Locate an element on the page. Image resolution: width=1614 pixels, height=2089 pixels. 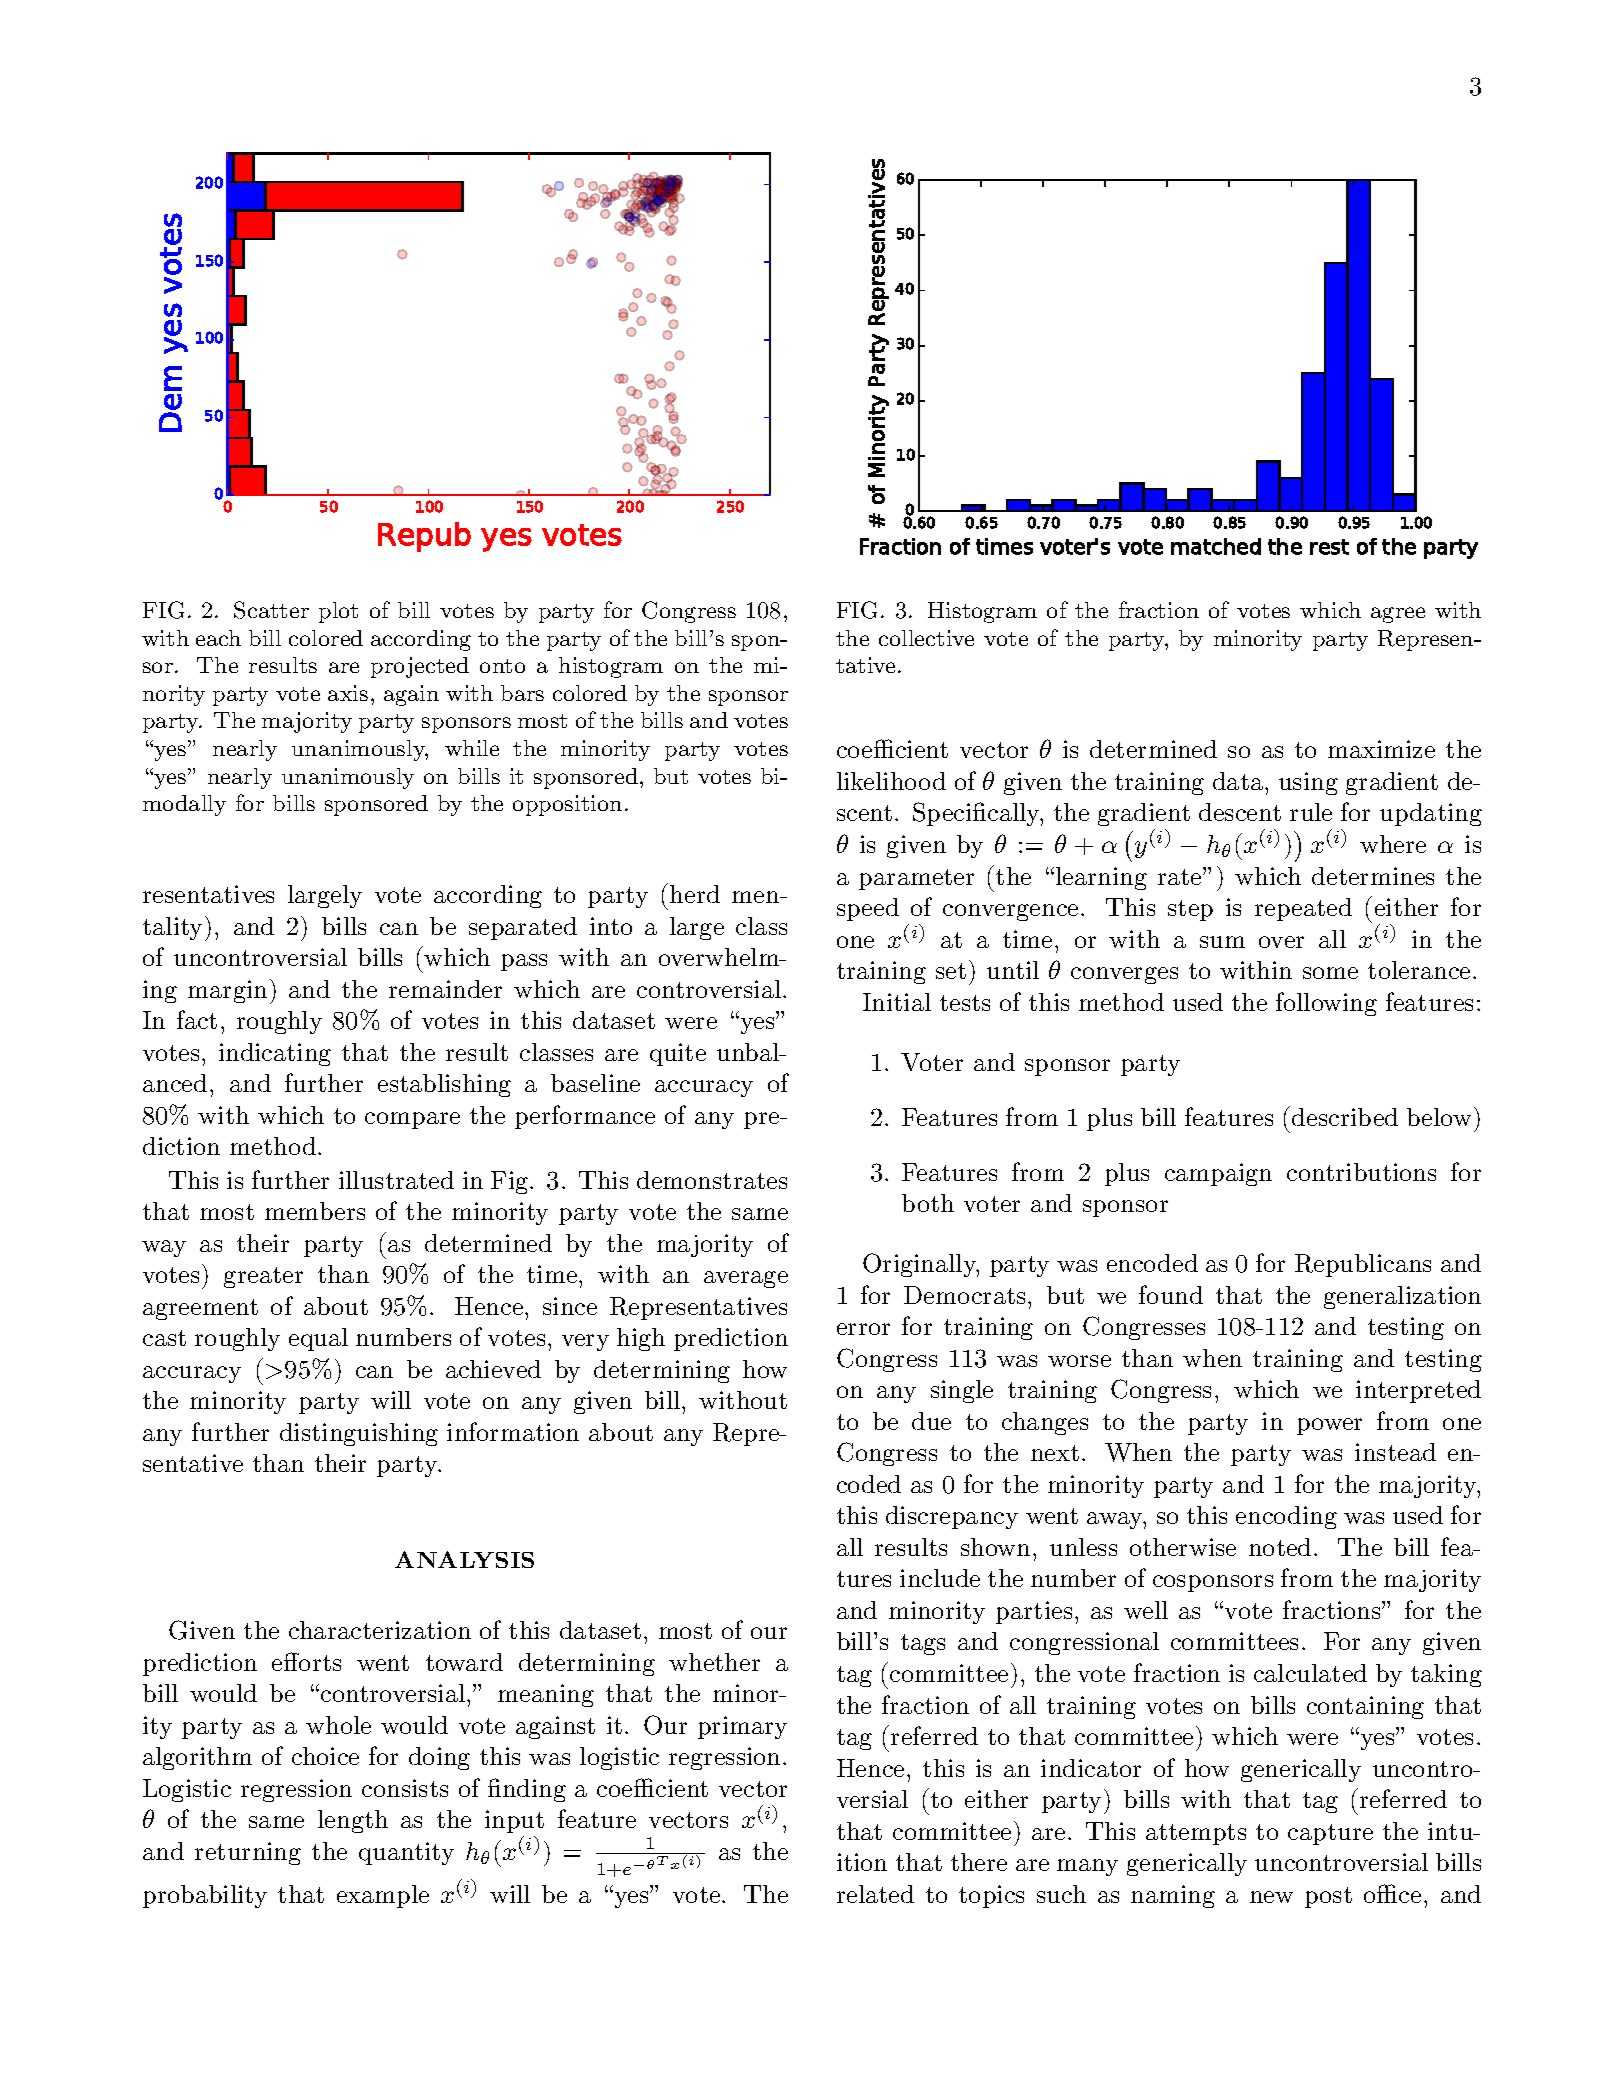
collective is located at coordinates (926, 638).
